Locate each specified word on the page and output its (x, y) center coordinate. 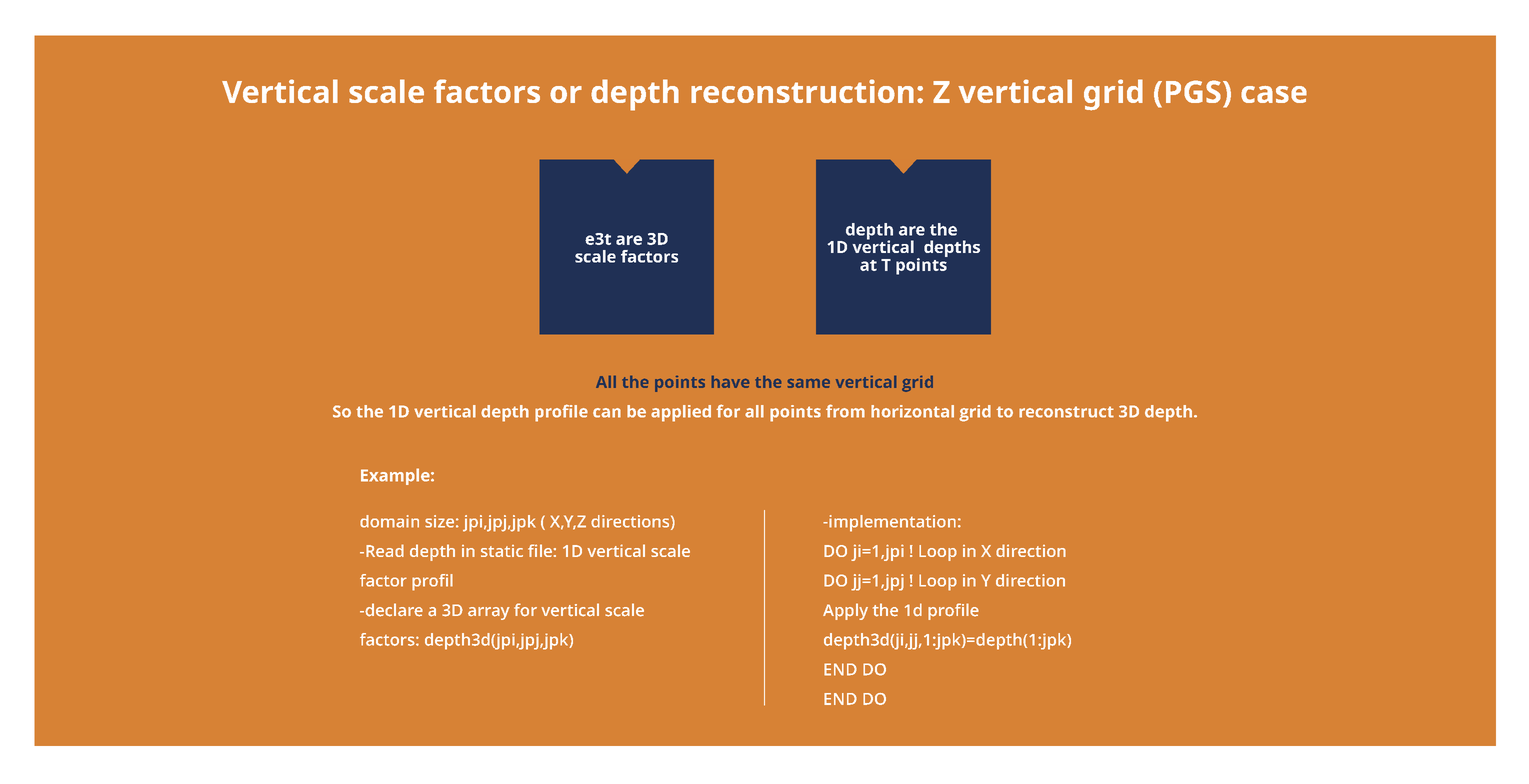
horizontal (912, 411)
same (809, 383)
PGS (1193, 91)
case (1274, 94)
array (489, 613)
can (607, 413)
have (730, 382)
